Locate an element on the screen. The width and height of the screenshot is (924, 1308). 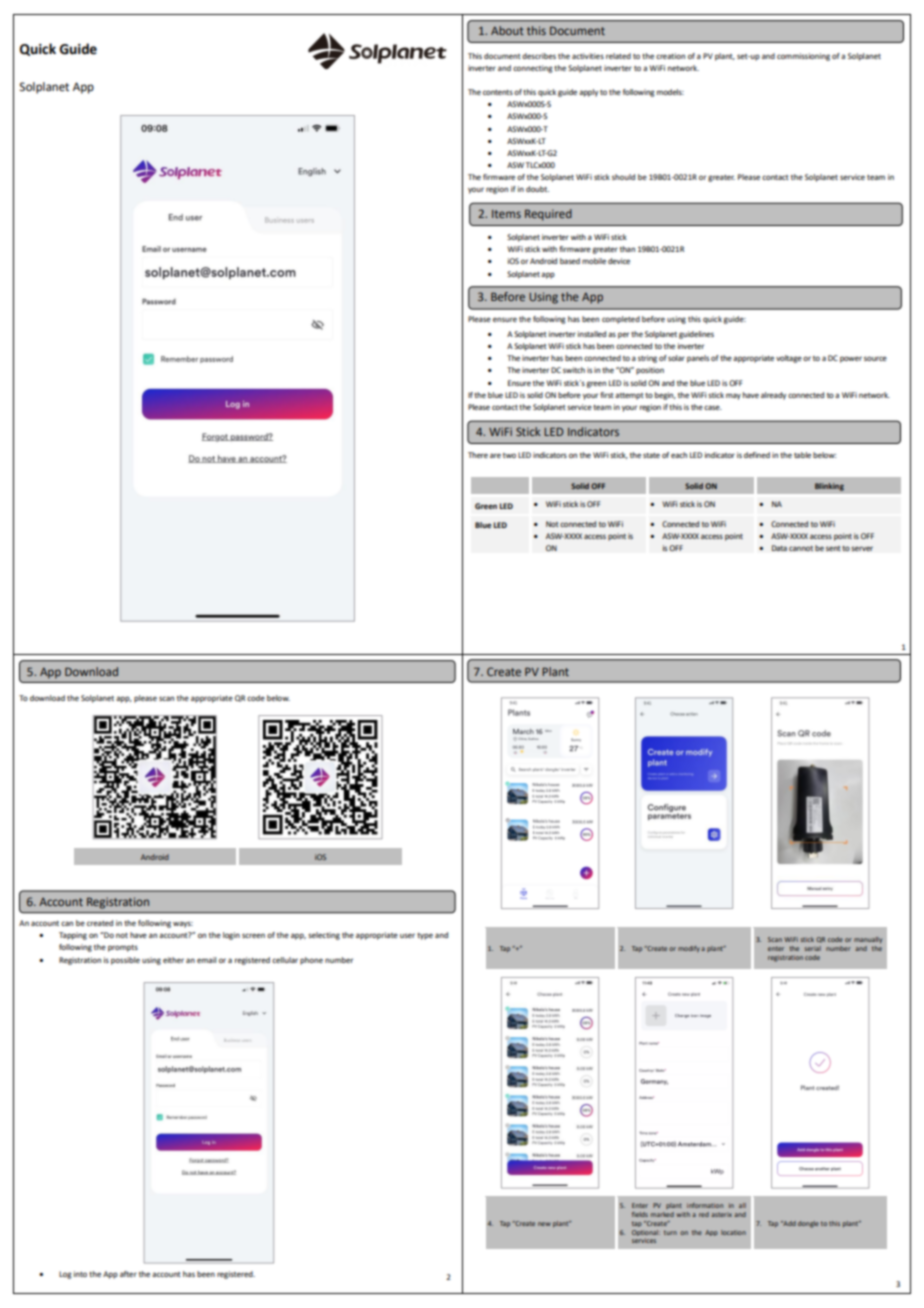
new is located at coordinates (544, 1224).
